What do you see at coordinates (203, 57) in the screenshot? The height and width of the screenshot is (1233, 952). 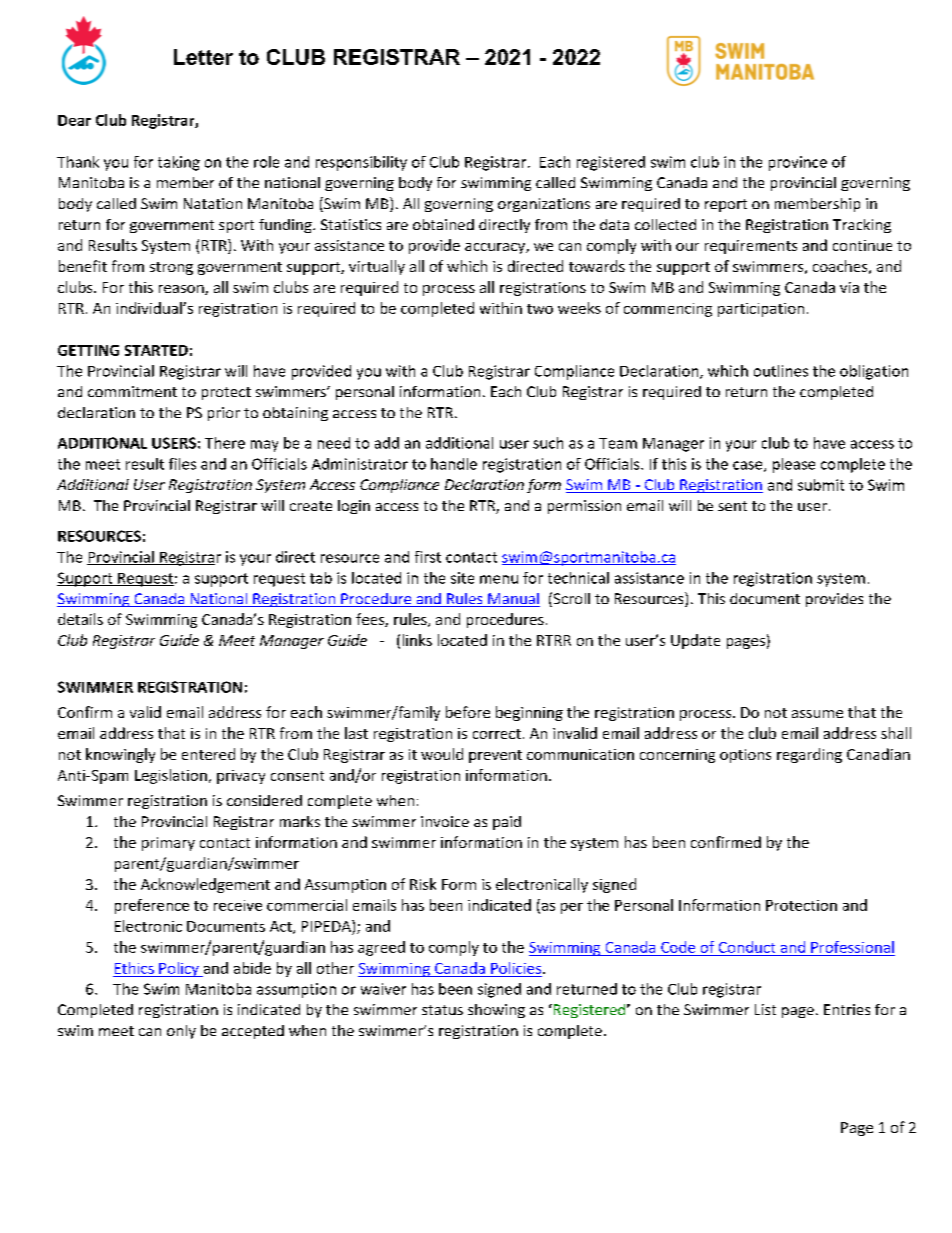 I see `Letter` at bounding box center [203, 57].
